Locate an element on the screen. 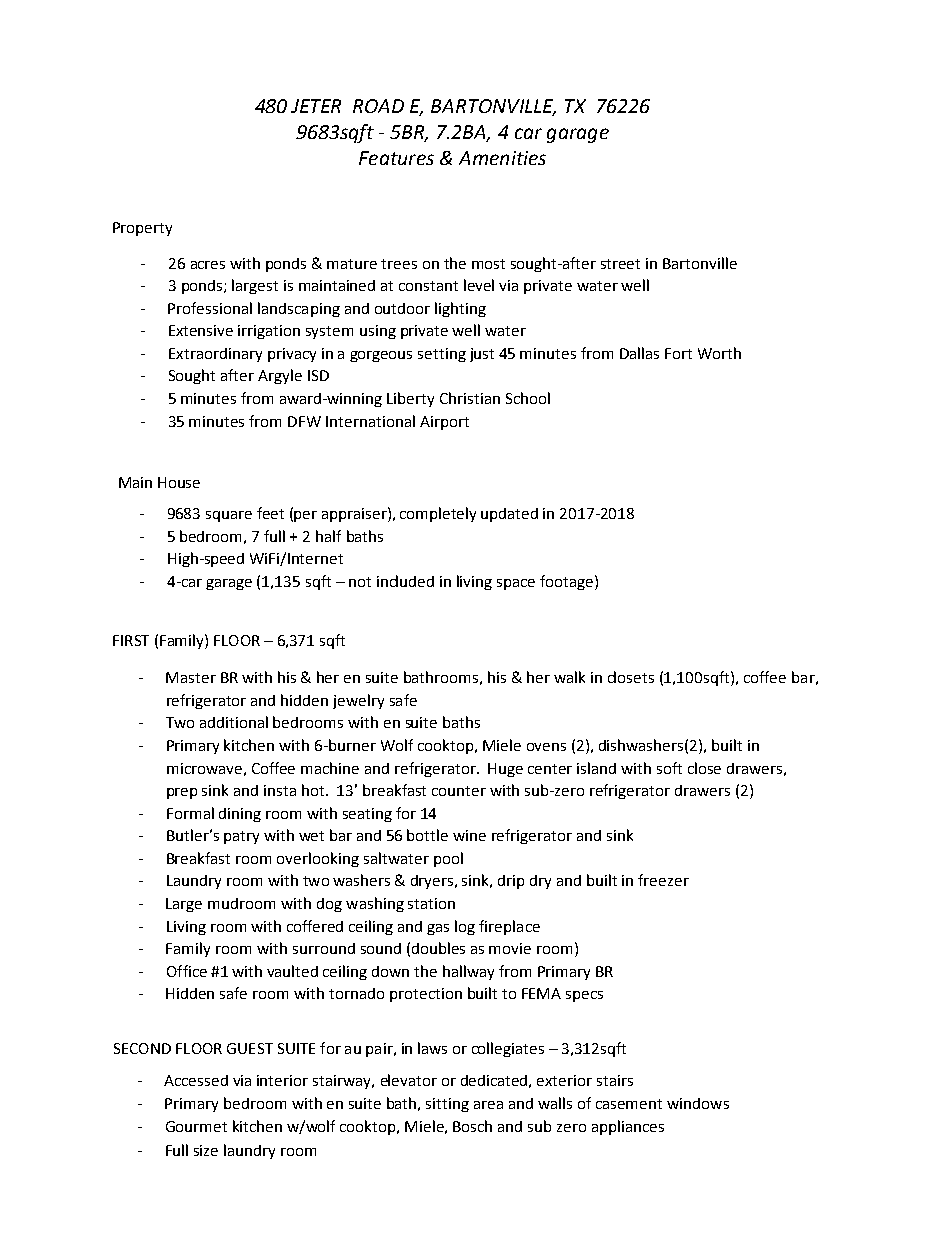 This screenshot has width=952, height=1233. Gourmet is located at coordinates (196, 1126).
